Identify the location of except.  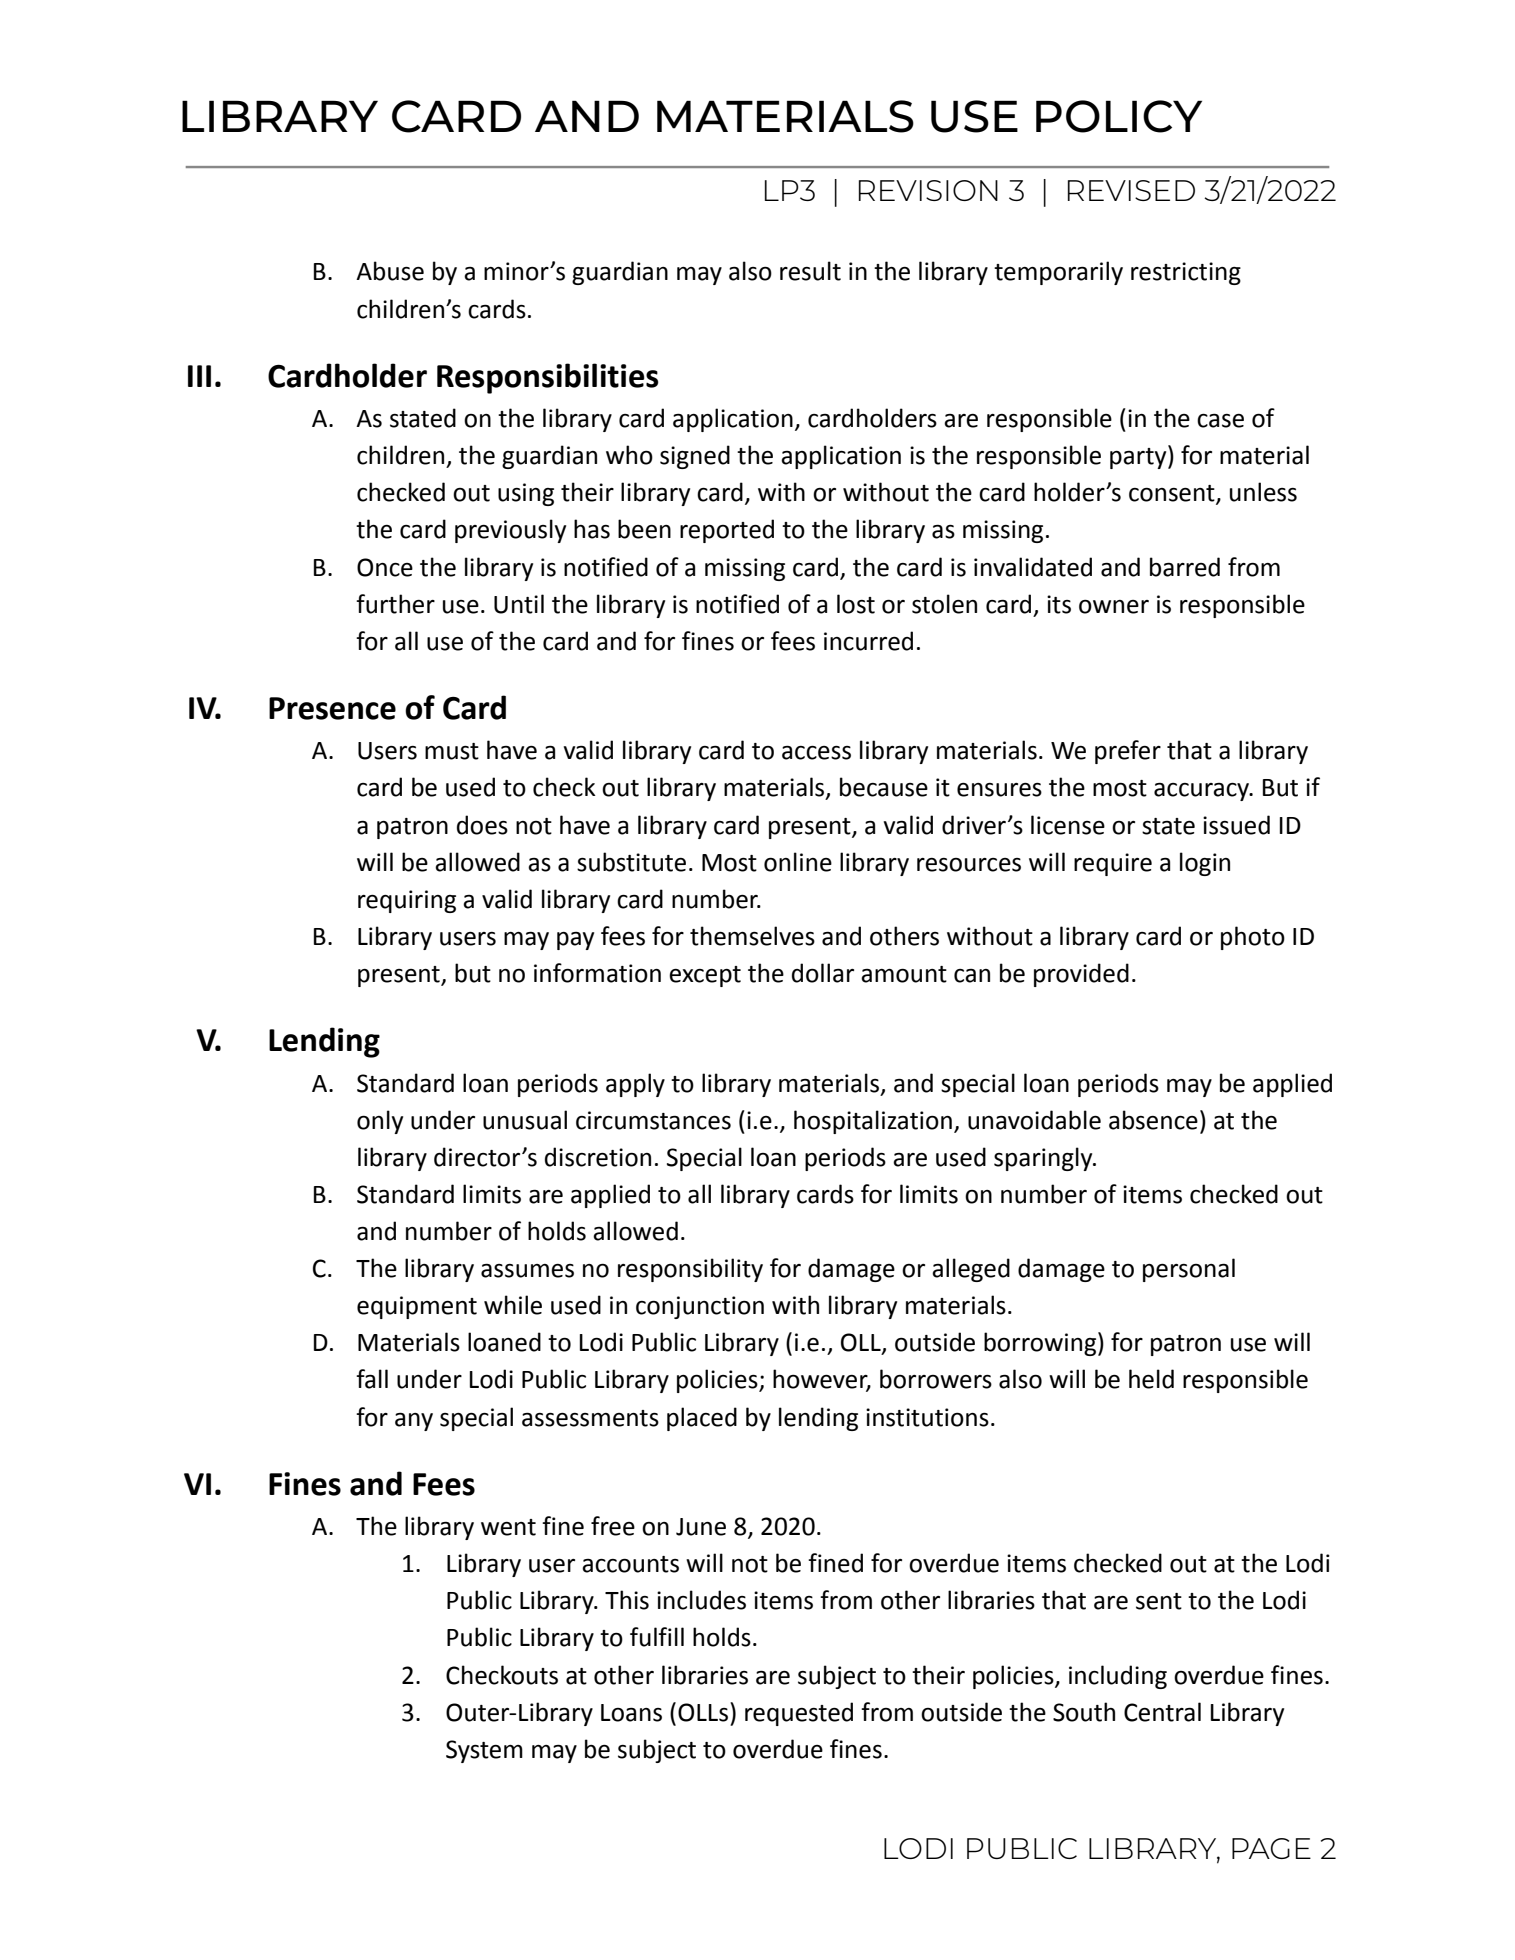
(705, 976).
